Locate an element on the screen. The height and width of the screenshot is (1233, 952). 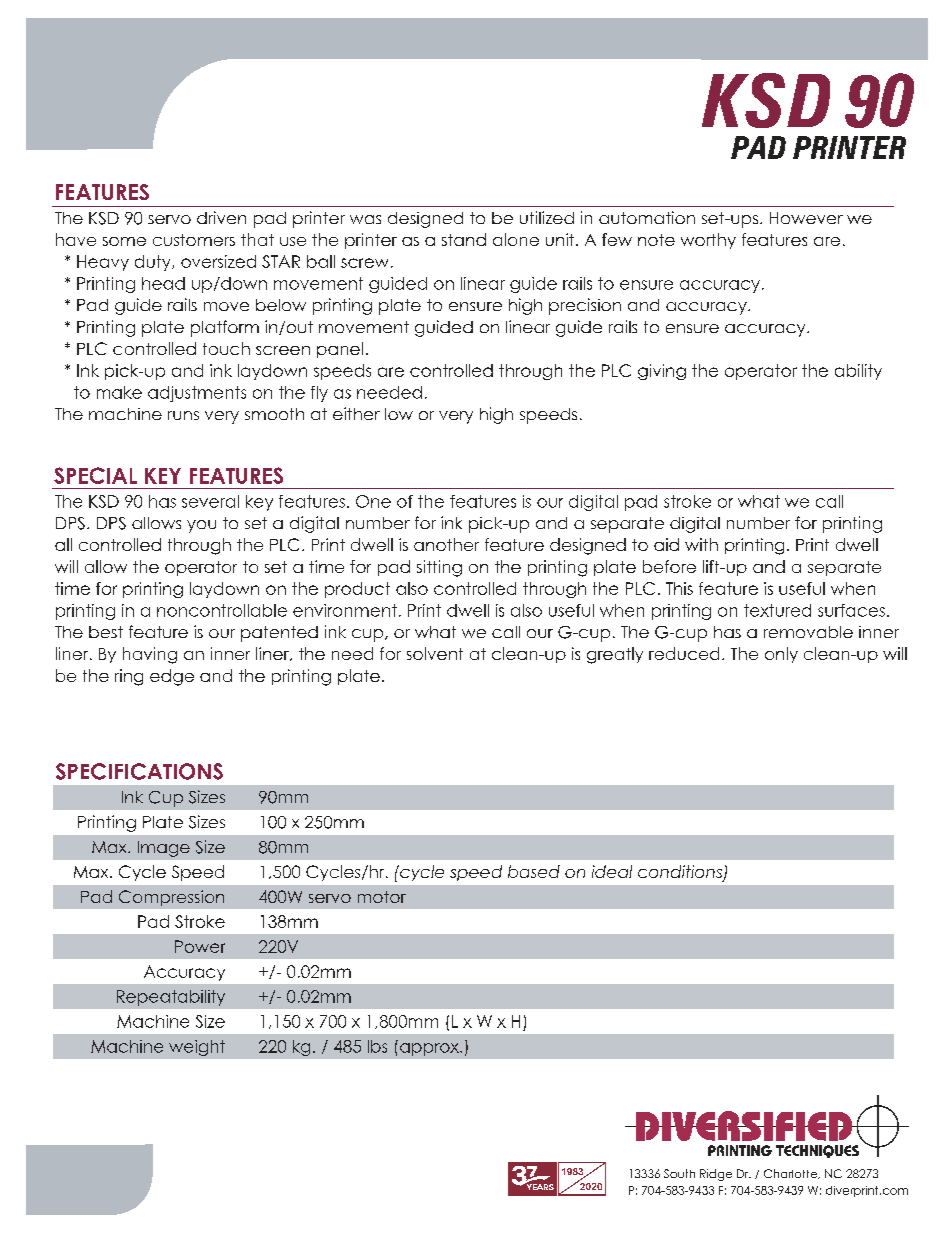
Image is located at coordinates (164, 849).
